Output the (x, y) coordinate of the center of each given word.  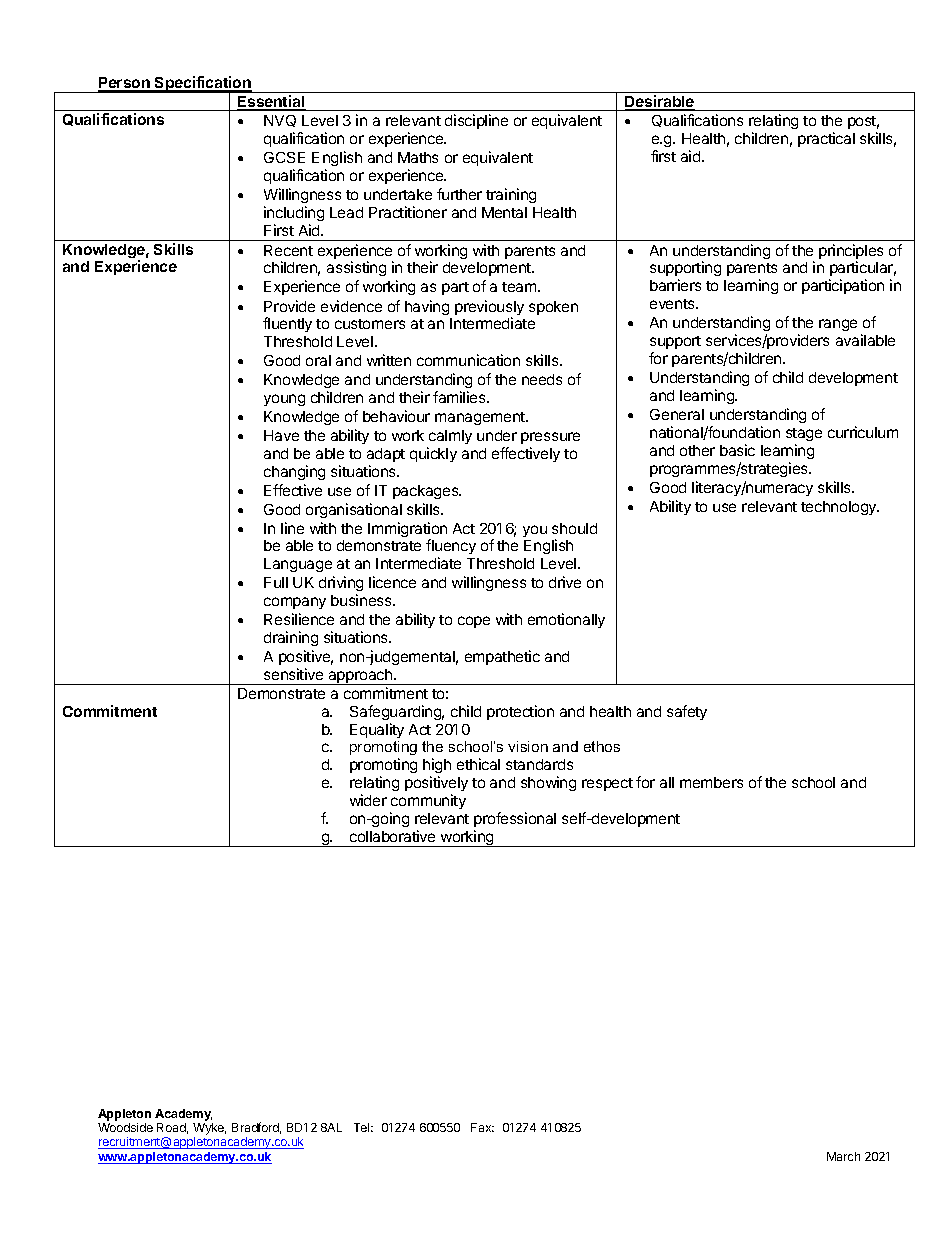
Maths (418, 157)
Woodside (125, 1127)
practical (826, 139)
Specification (203, 85)
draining (291, 638)
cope (474, 622)
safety (687, 712)
